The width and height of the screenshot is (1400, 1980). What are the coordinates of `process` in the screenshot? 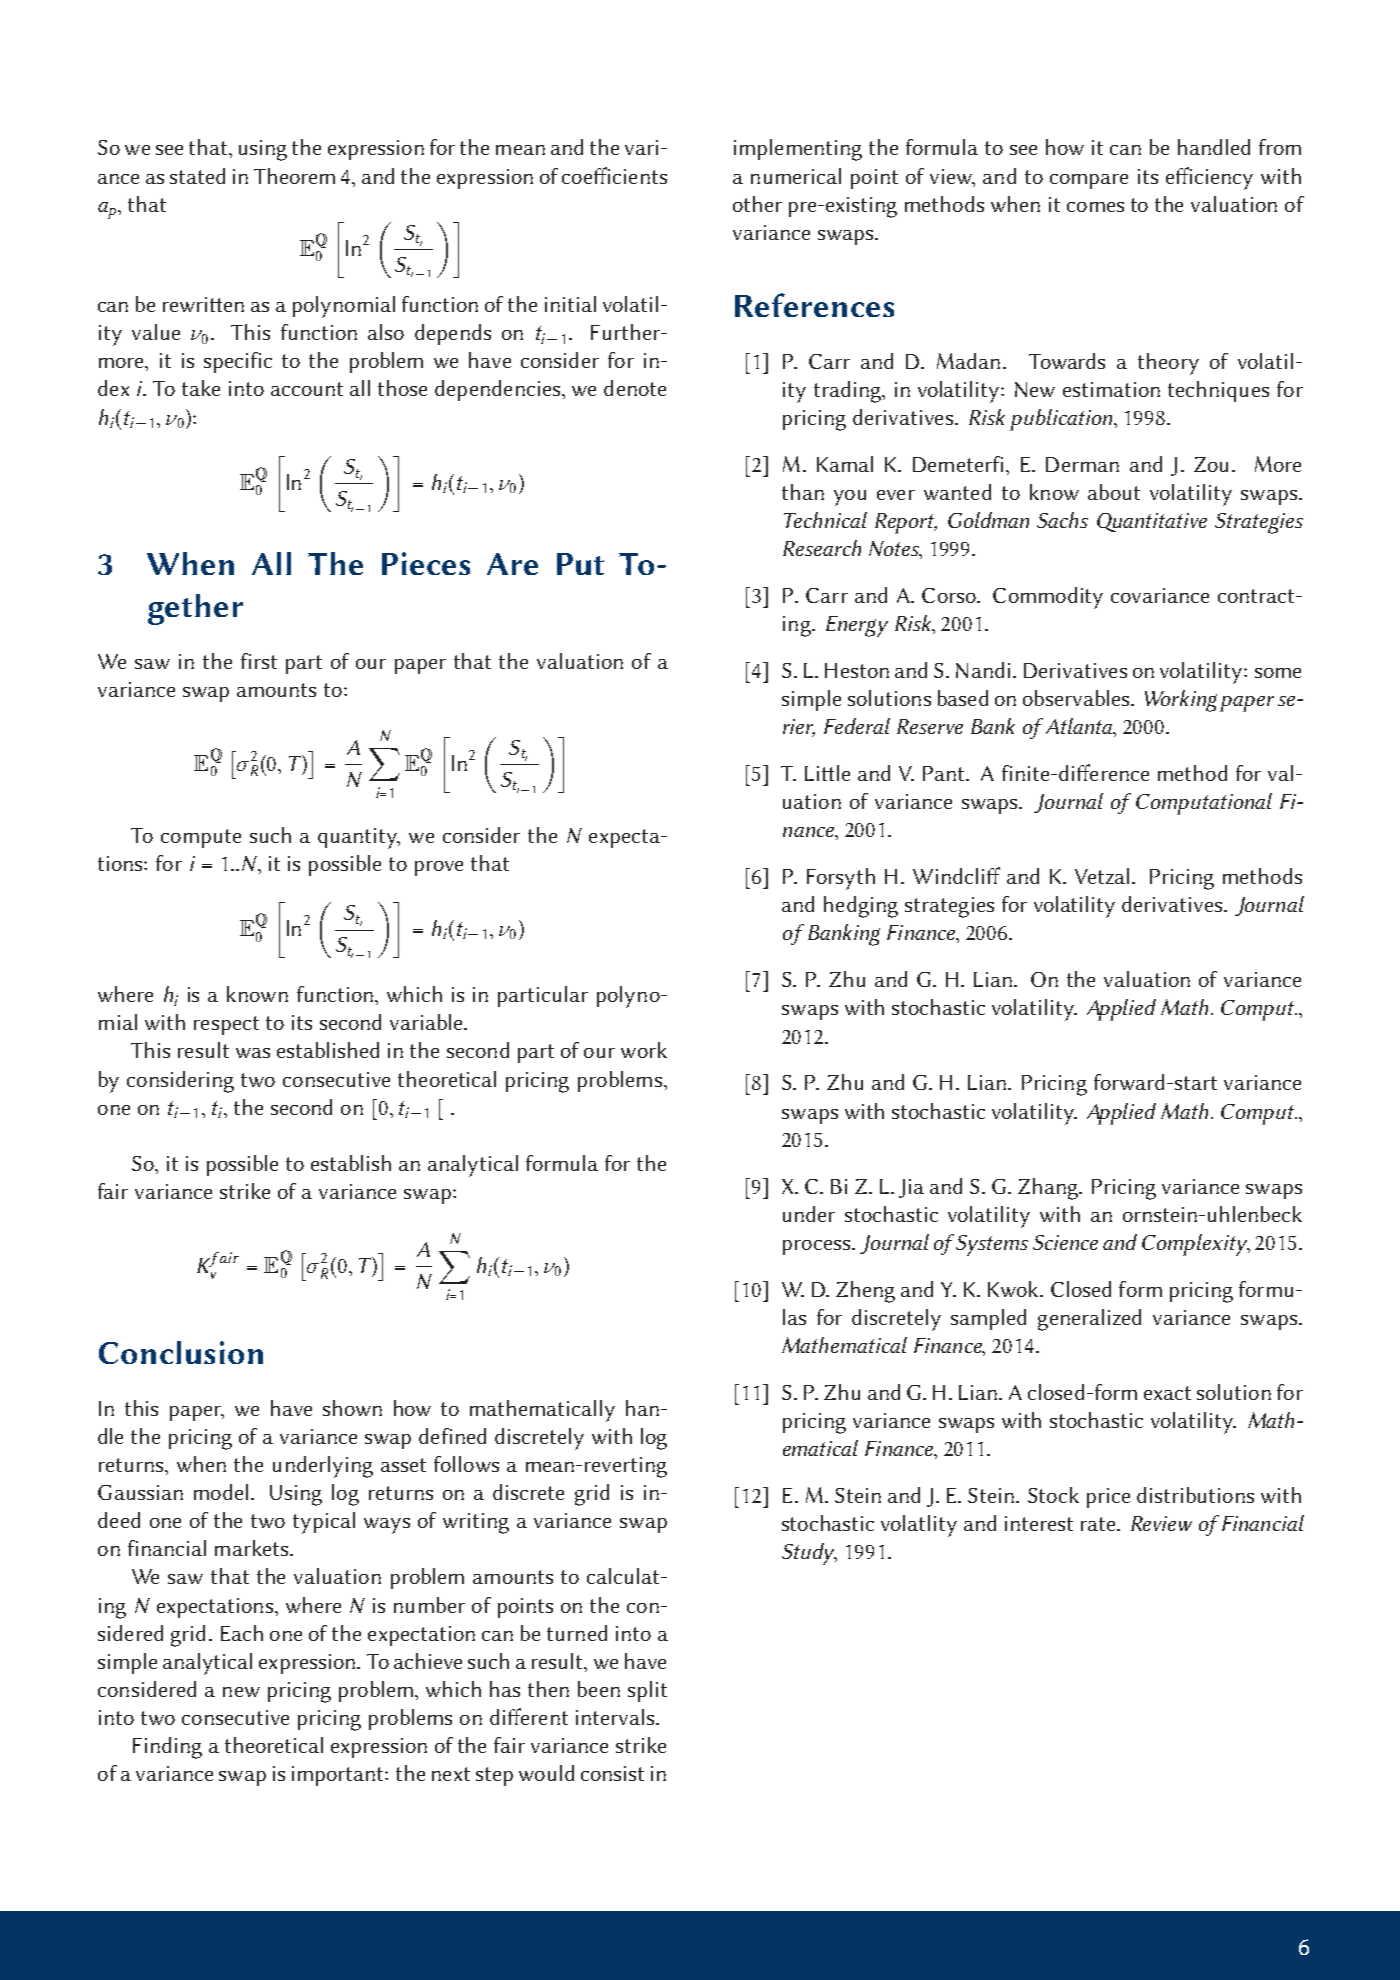 It's located at (818, 1247).
